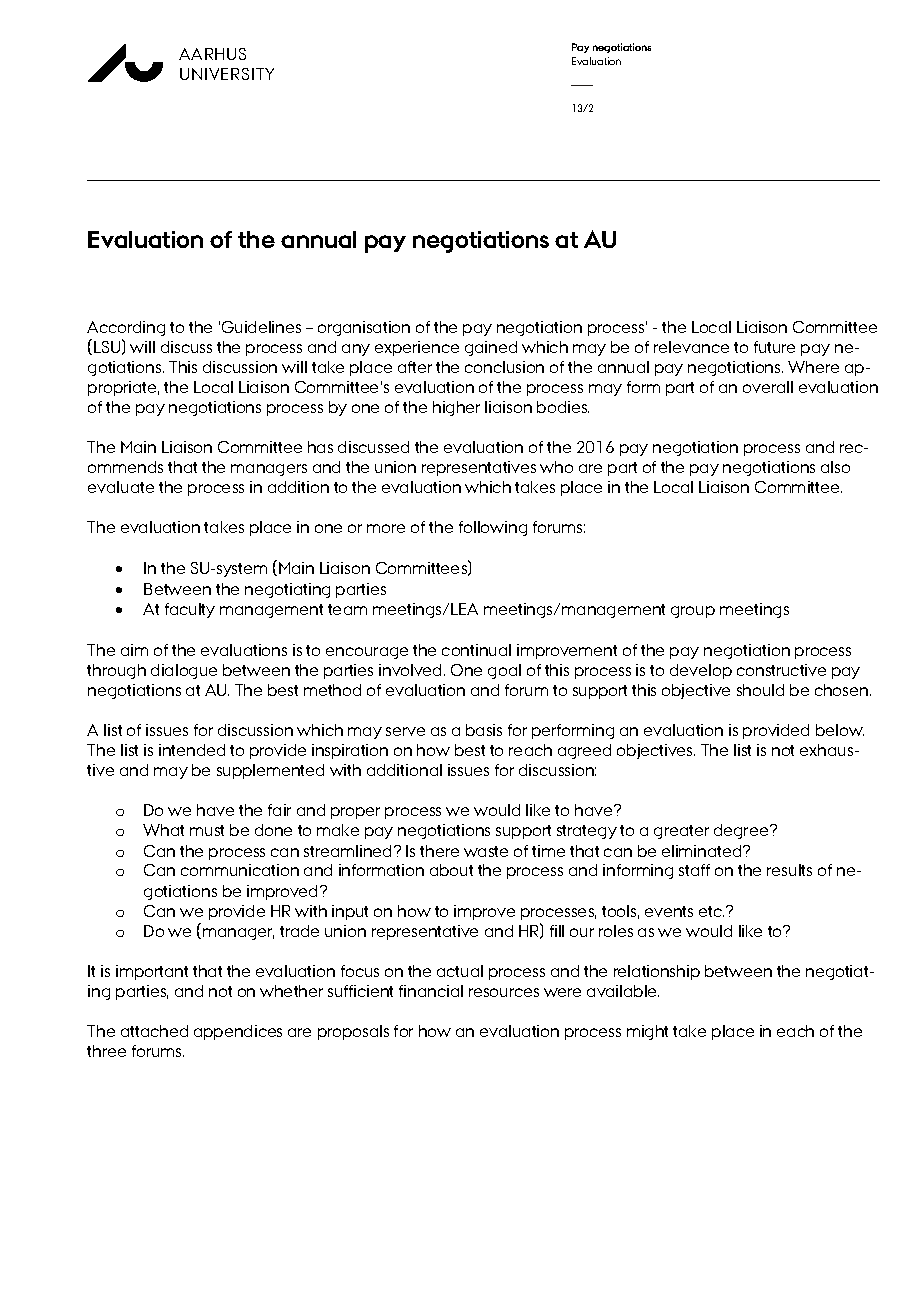 Image resolution: width=924 pixels, height=1308 pixels. Describe the element at coordinates (691, 347) in the image. I see `relevance` at that location.
